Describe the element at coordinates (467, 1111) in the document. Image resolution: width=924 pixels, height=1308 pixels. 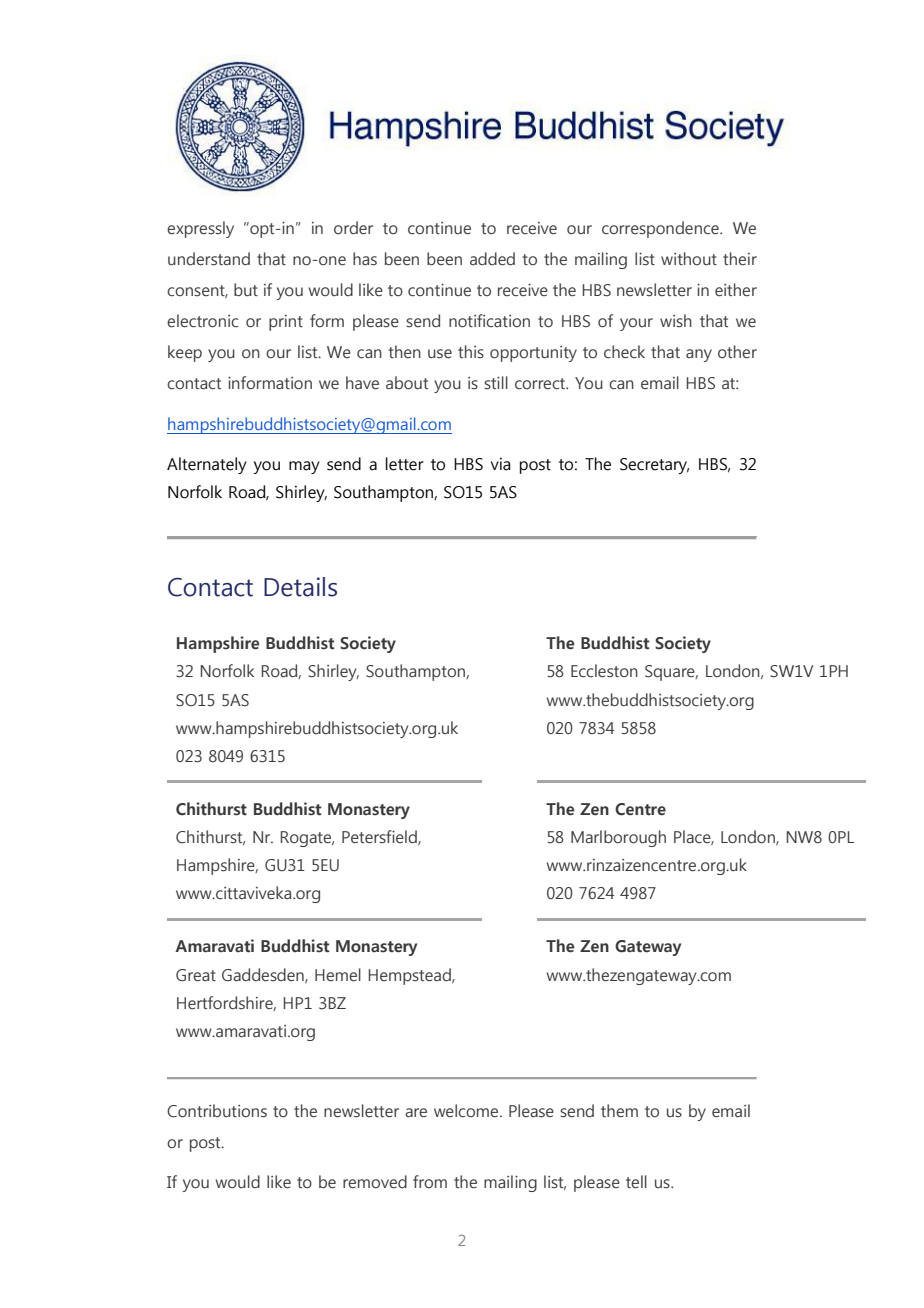
I see `welcome` at that location.
